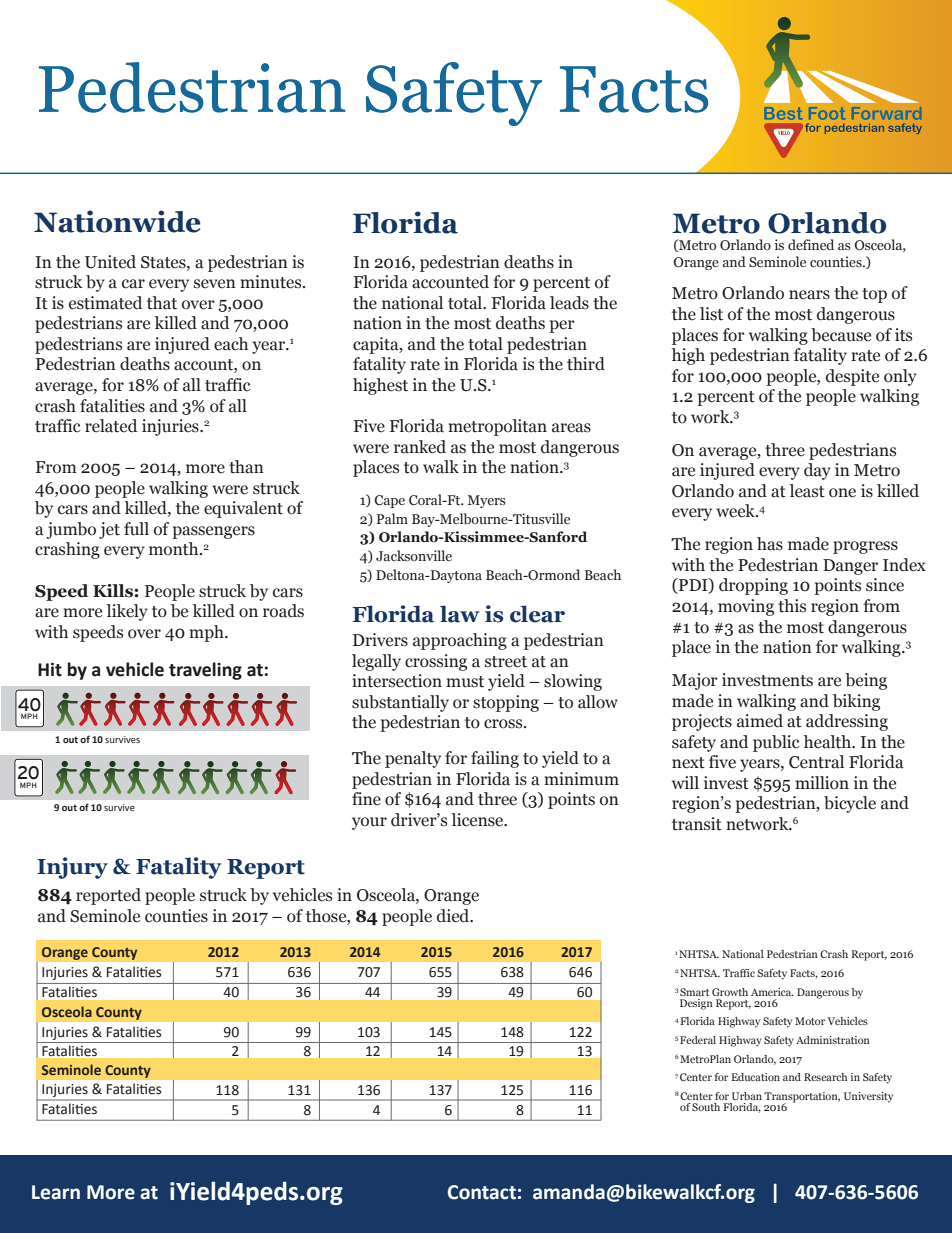 This screenshot has height=1233, width=952. What do you see at coordinates (792, 606) in the screenshot?
I see `this` at bounding box center [792, 606].
